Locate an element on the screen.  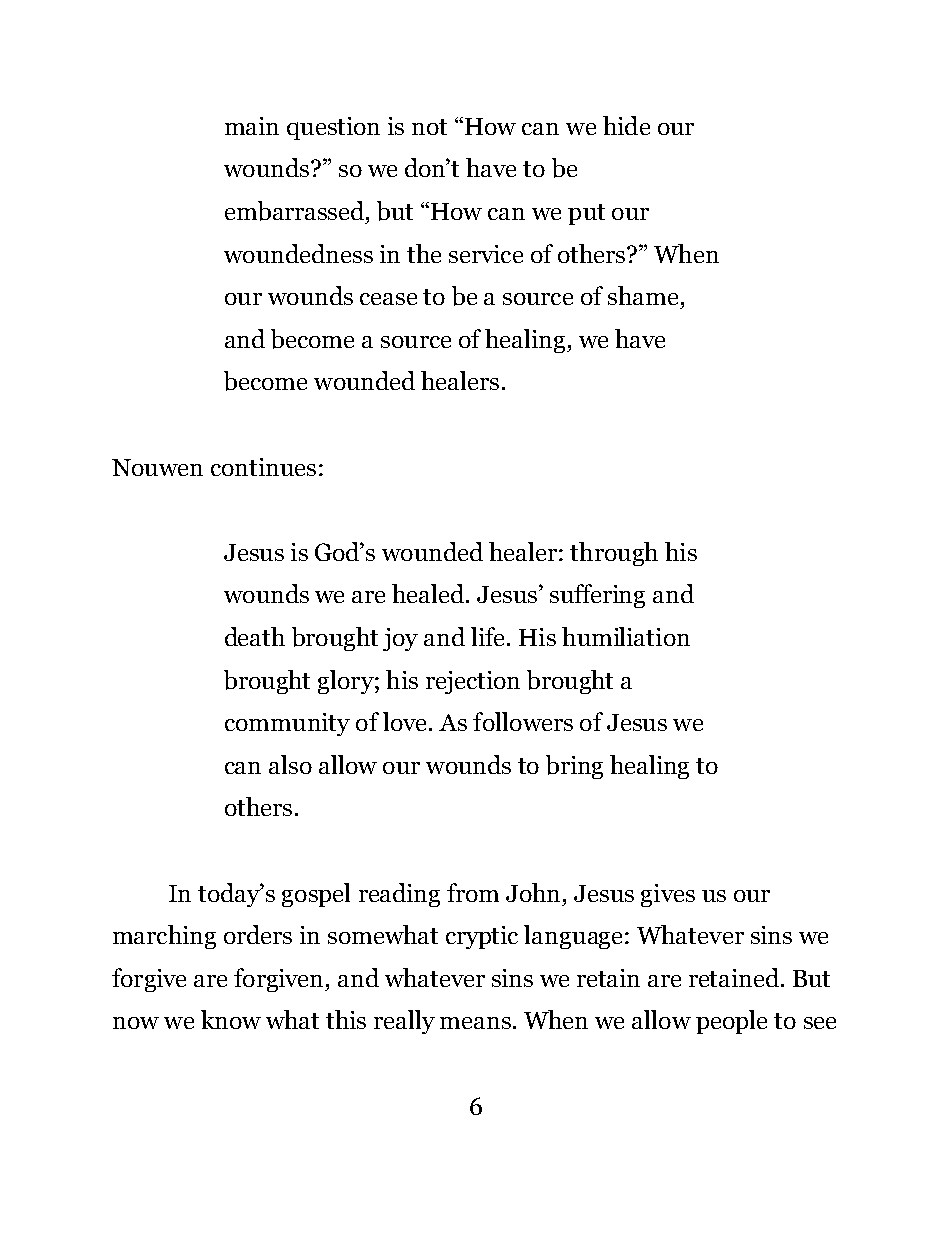
hide is located at coordinates (626, 125).
